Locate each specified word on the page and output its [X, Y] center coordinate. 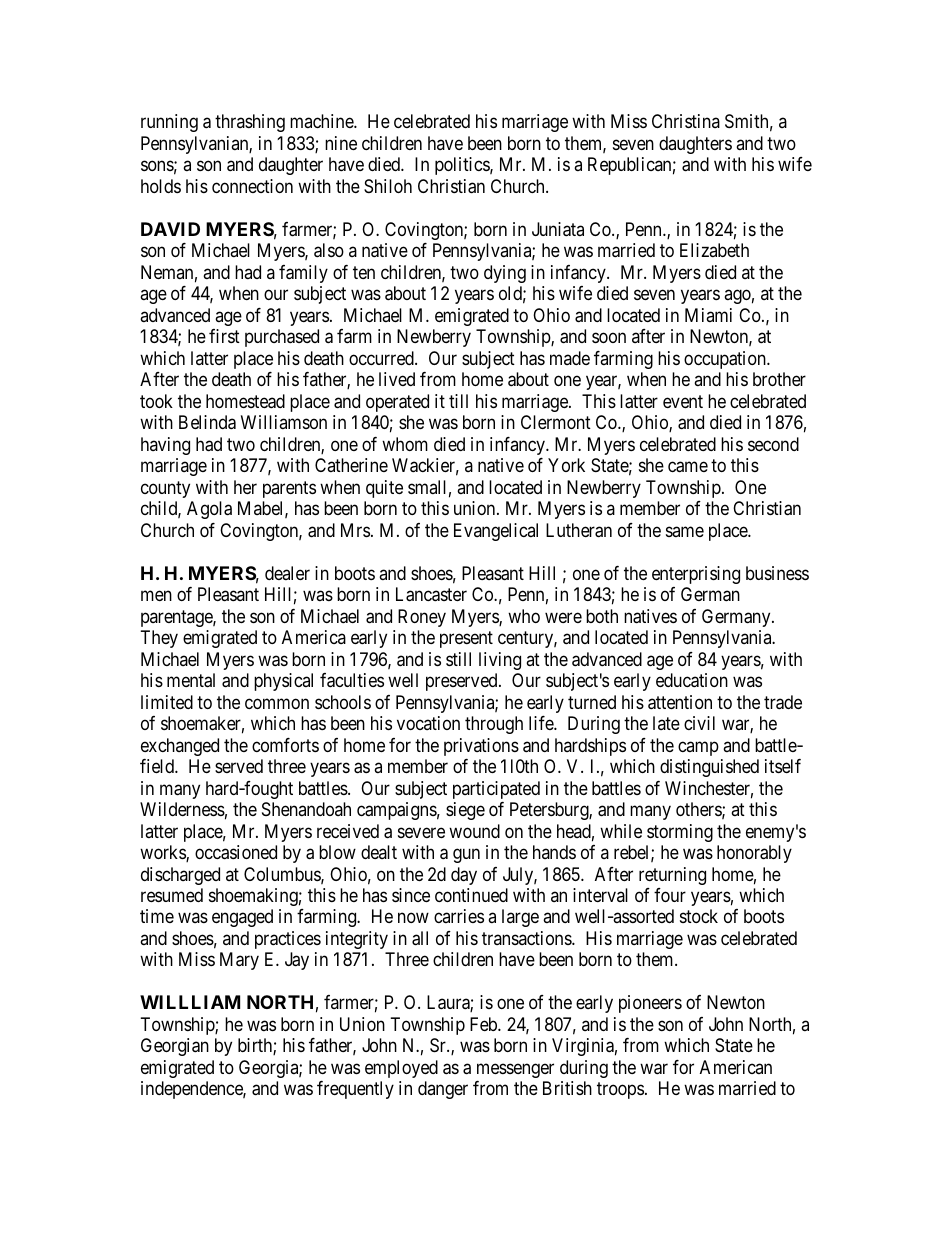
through [494, 725]
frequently [355, 1090]
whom [405, 444]
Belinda [207, 422]
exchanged [180, 747]
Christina [686, 121]
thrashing [250, 123]
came [688, 467]
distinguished [709, 768]
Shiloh [388, 186]
